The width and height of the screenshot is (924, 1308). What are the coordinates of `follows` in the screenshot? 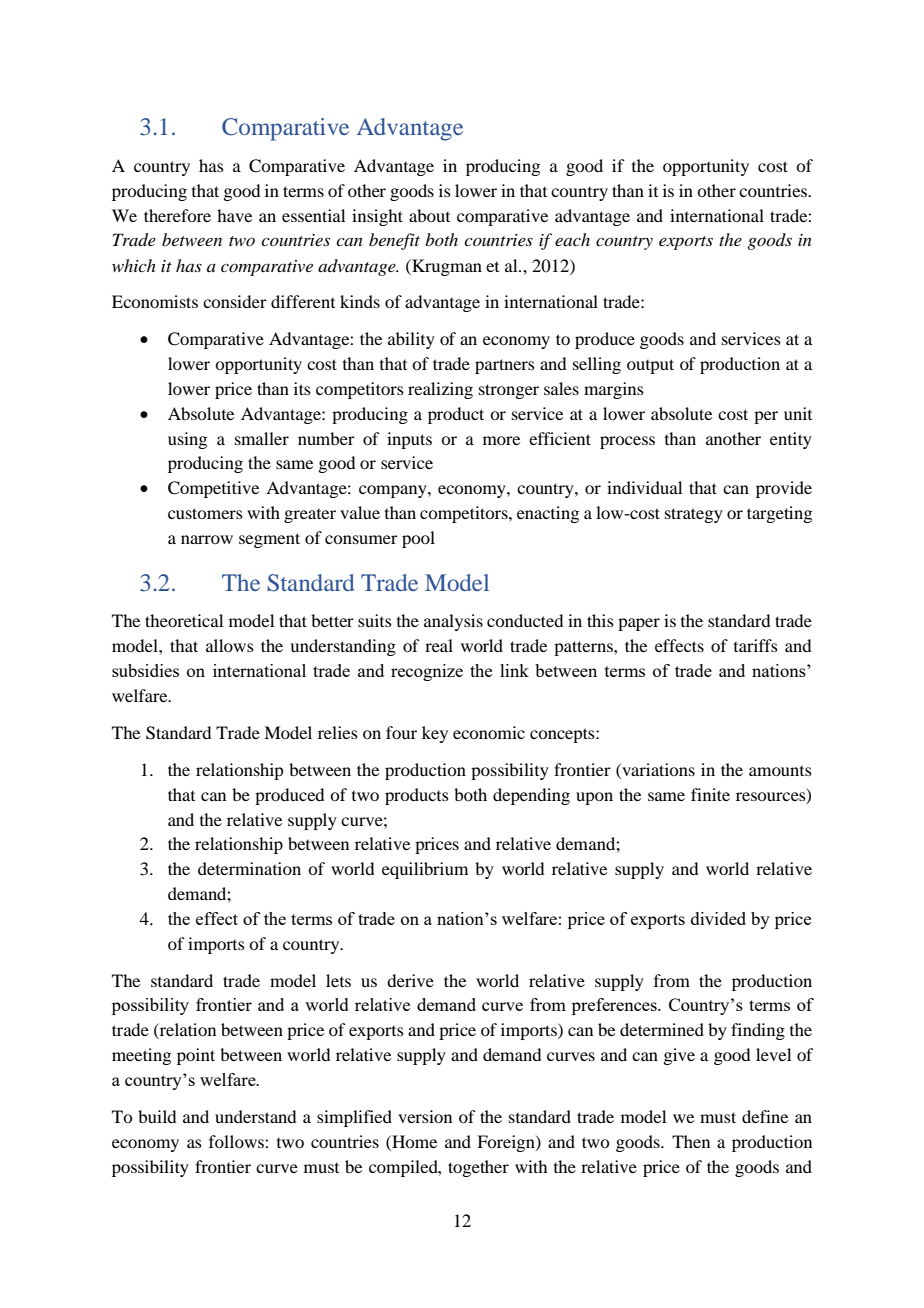 It's located at (237, 1141).
